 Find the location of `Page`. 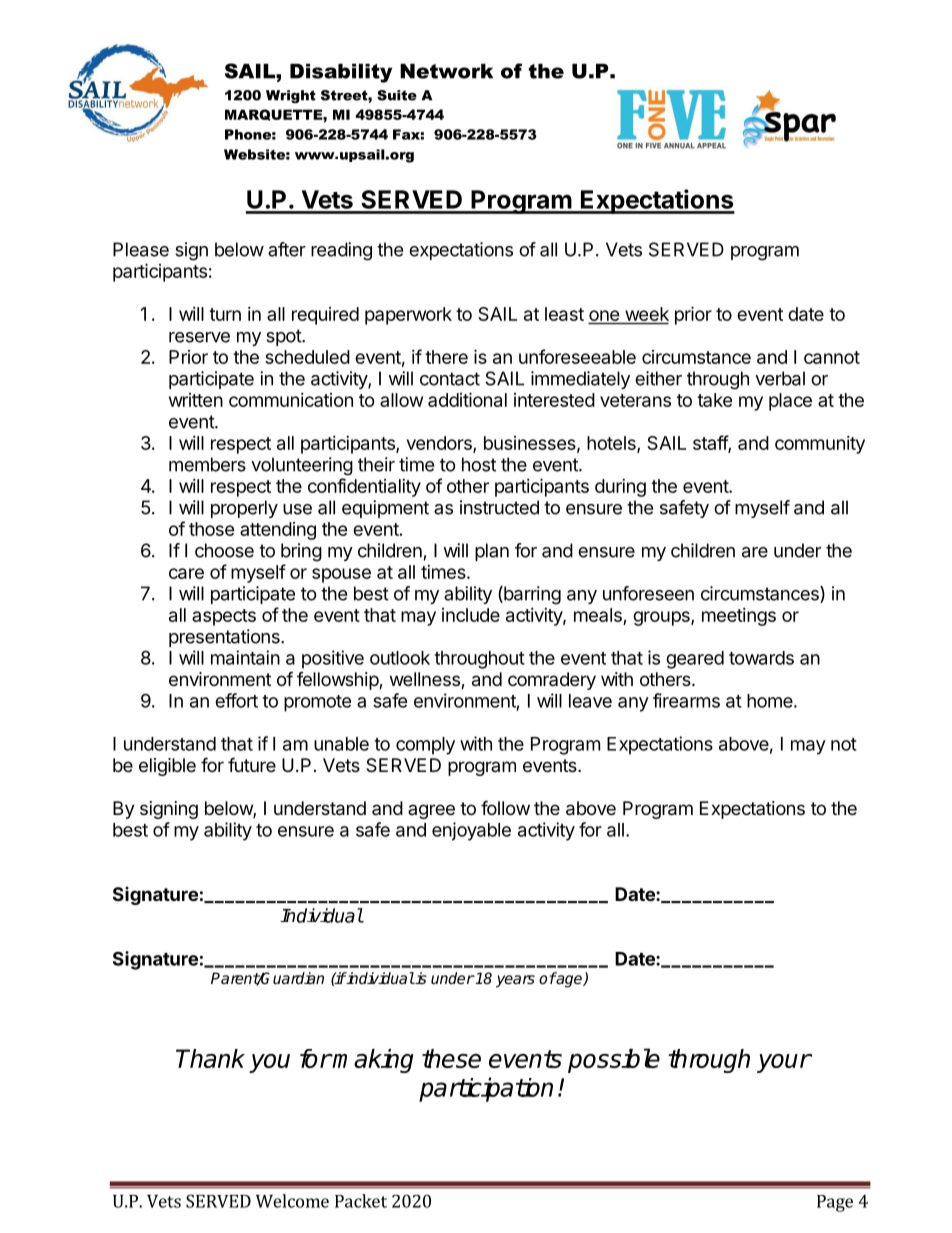

Page is located at coordinates (835, 1203).
